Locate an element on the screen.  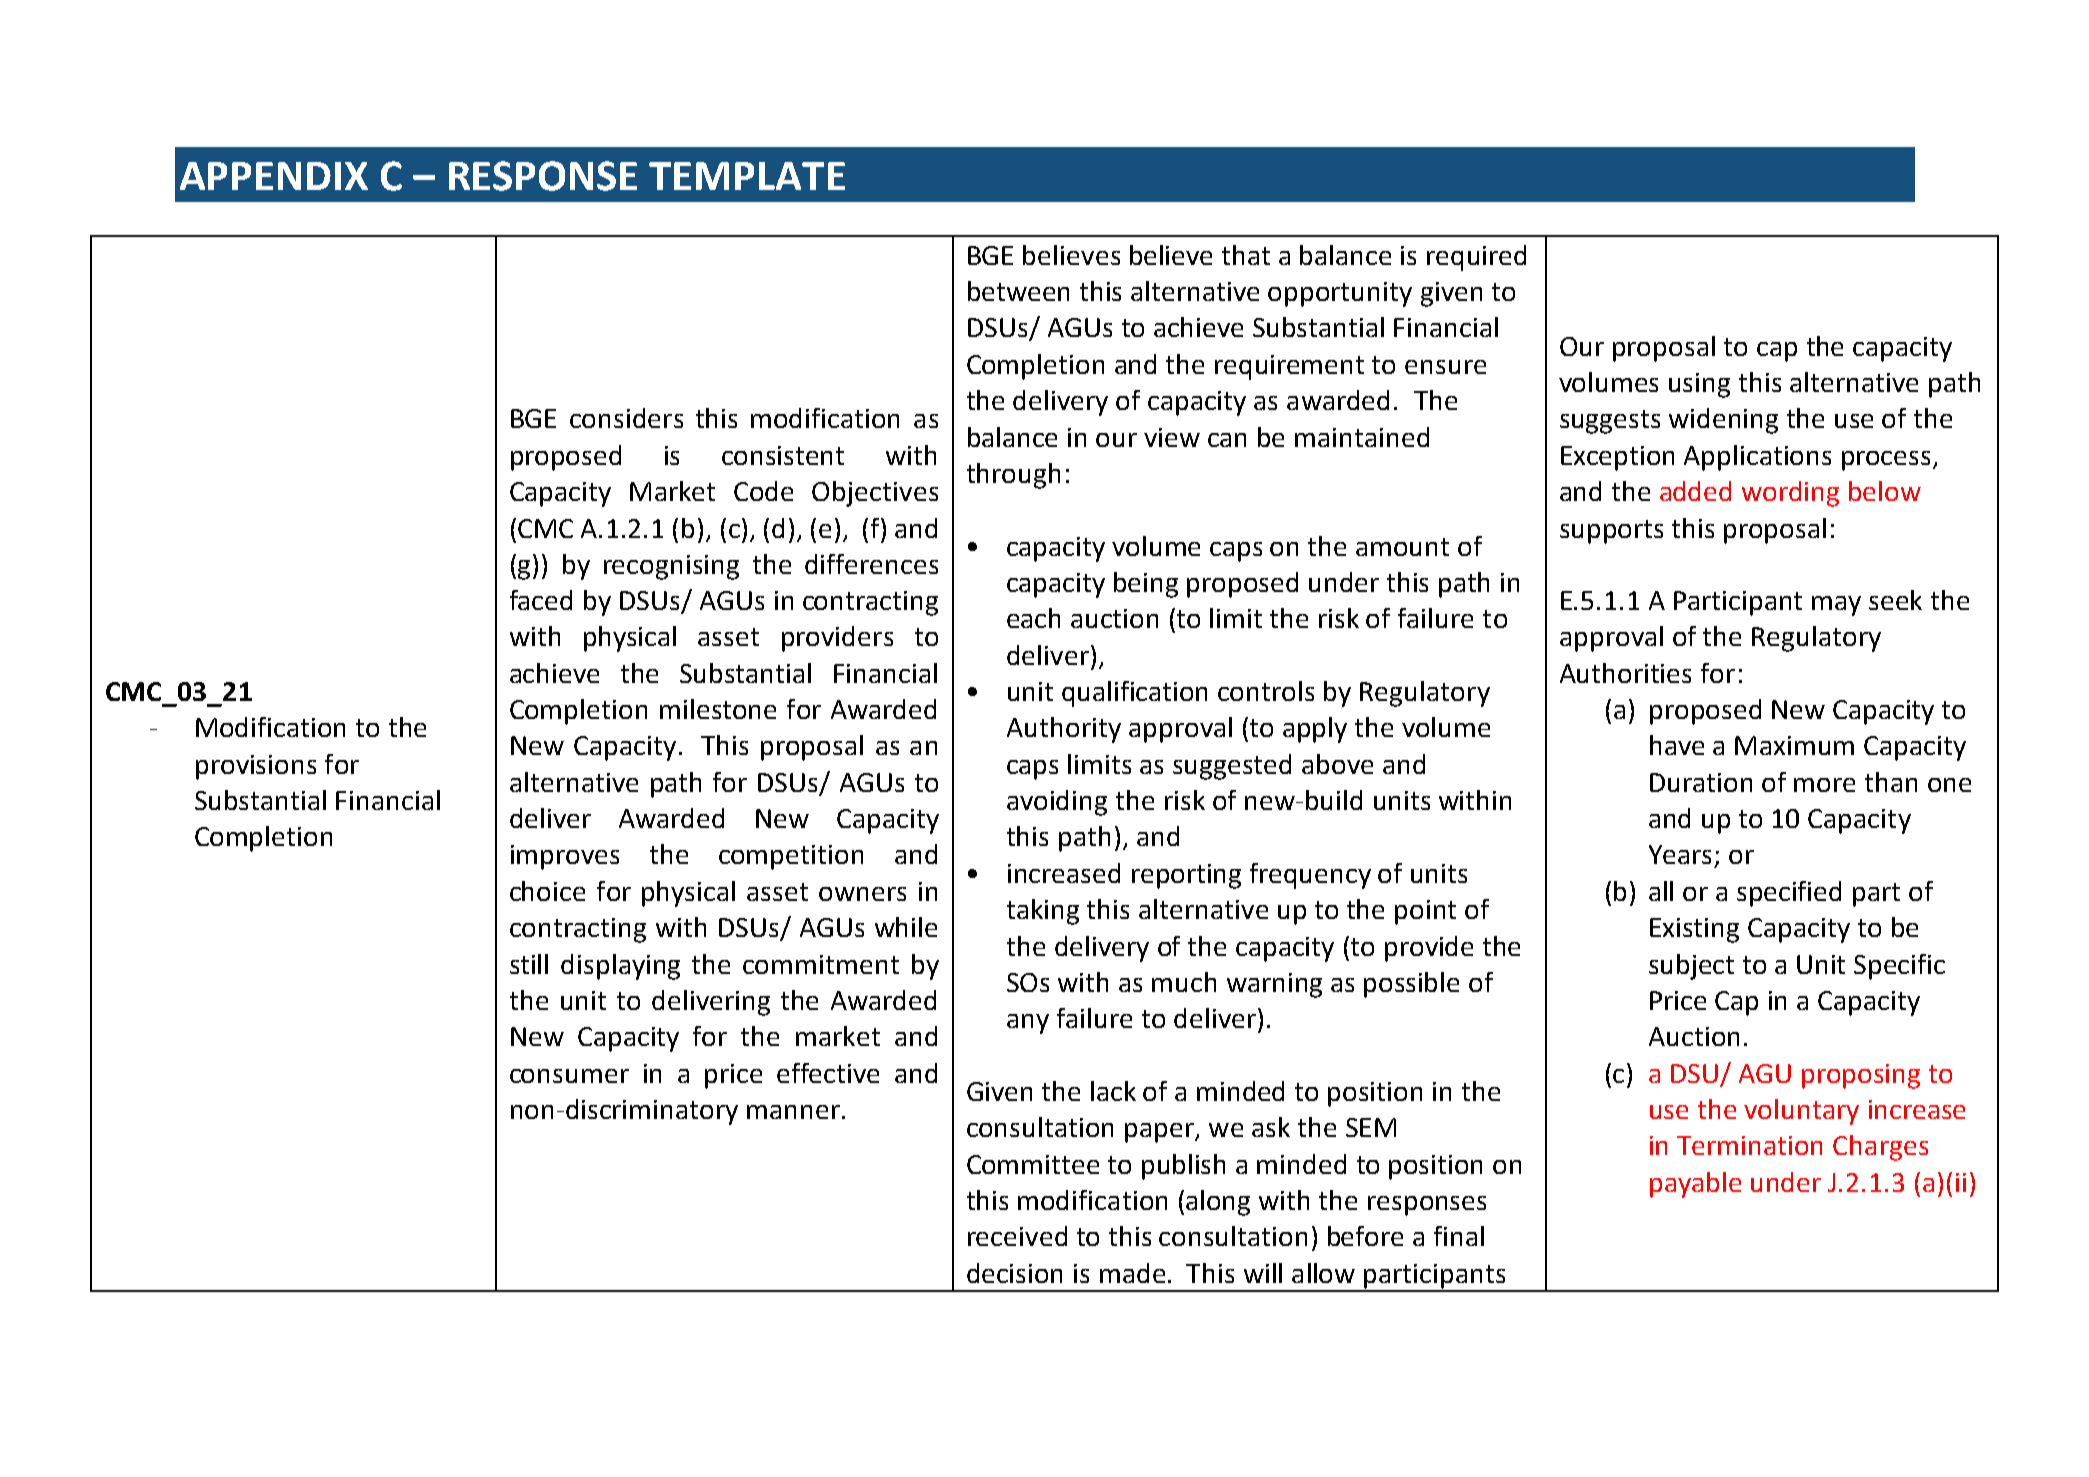
have is located at coordinates (1677, 745).
